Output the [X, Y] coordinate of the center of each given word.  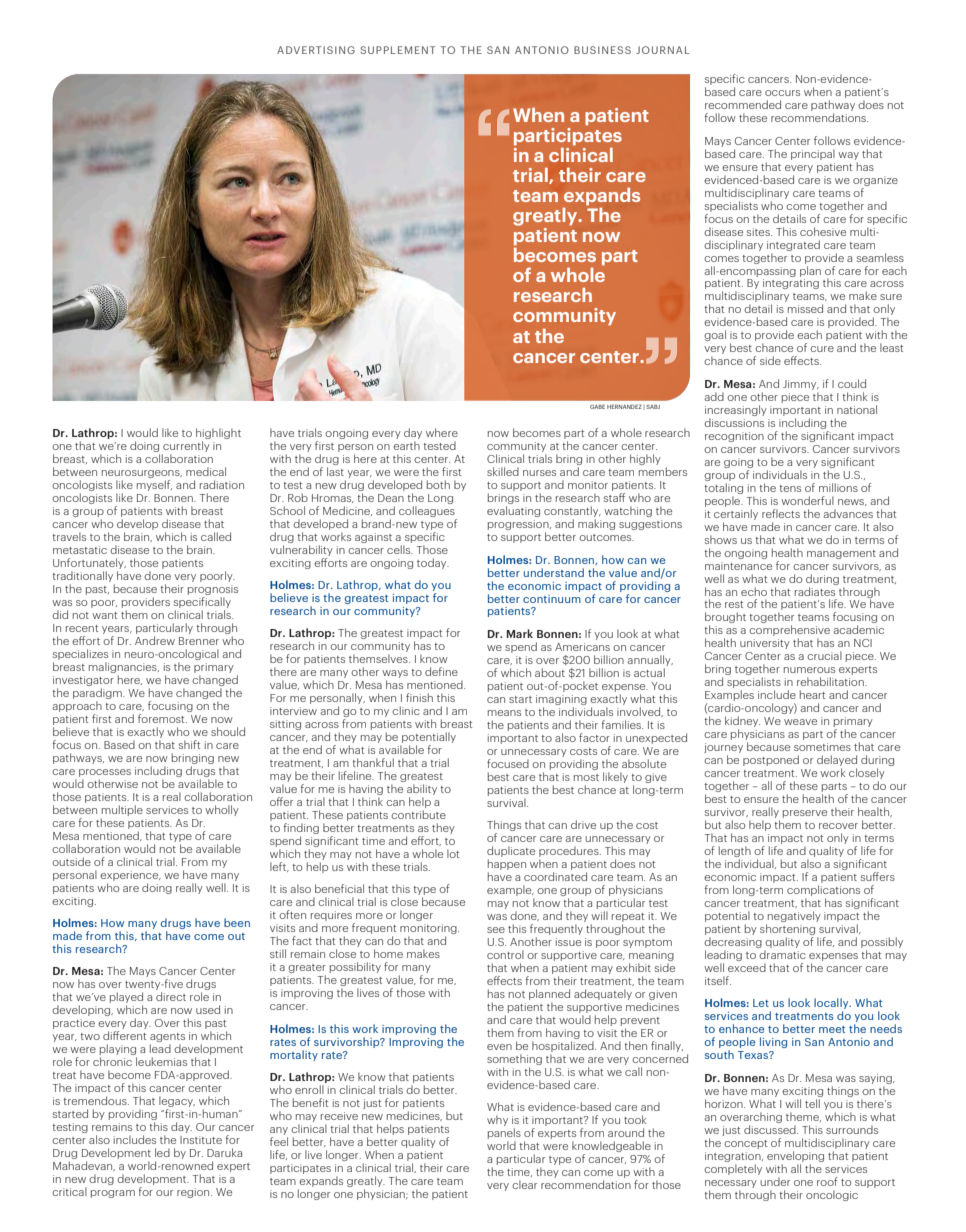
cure [822, 349]
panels [504, 1135]
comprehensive [789, 632]
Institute [201, 1140]
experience [130, 876]
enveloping [795, 1156]
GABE [597, 406]
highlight [218, 435]
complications [823, 892]
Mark [520, 633]
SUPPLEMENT [397, 50]
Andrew [155, 640]
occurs [782, 93]
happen [507, 866]
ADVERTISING [316, 50]
